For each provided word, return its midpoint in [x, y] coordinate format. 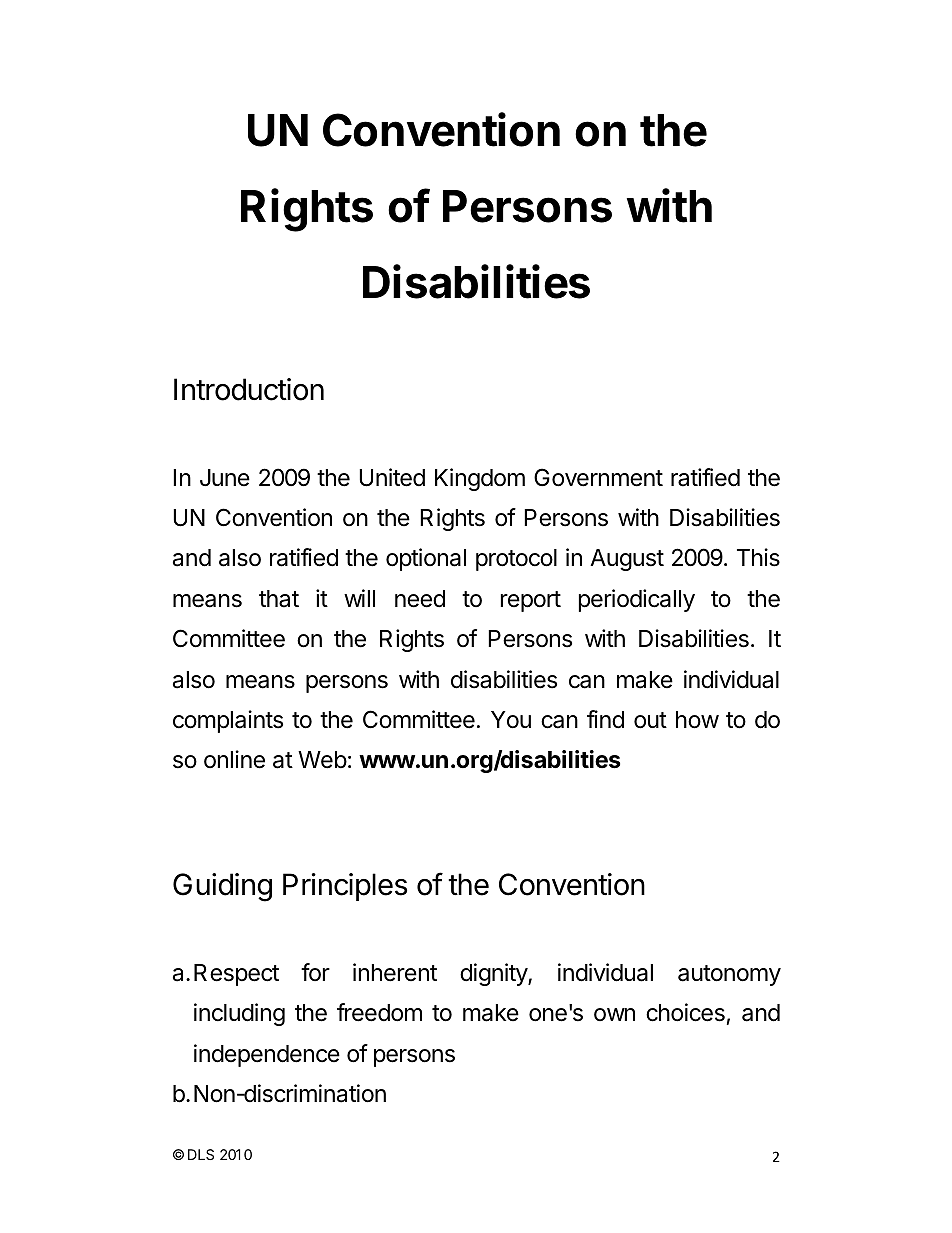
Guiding [222, 887]
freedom [379, 1012]
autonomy [729, 975]
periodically [637, 600]
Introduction [249, 389]
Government [598, 477]
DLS [201, 1154]
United [392, 477]
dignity [494, 974]
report [531, 601]
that [279, 599]
